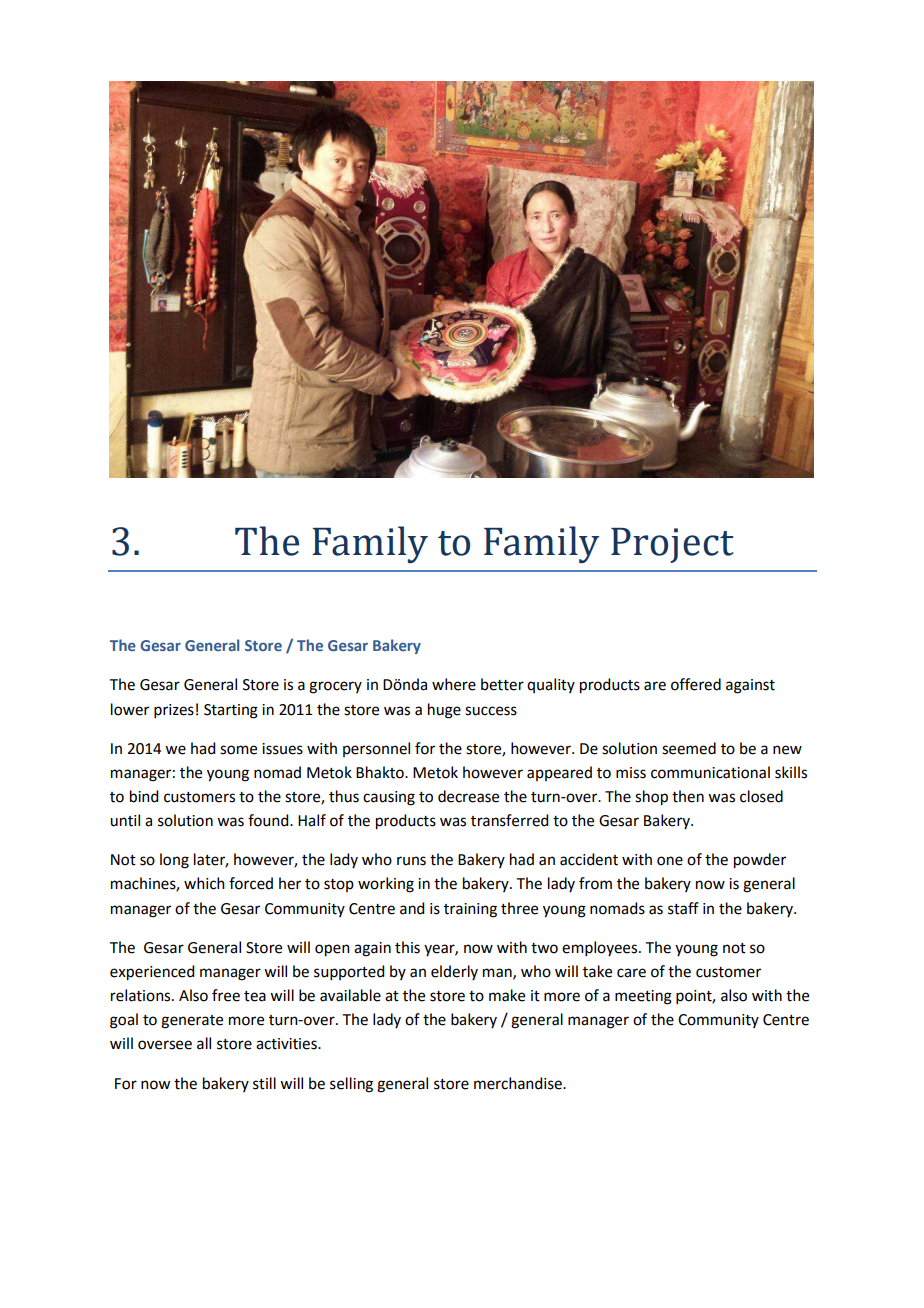  I want to click on Project, so click(672, 545).
